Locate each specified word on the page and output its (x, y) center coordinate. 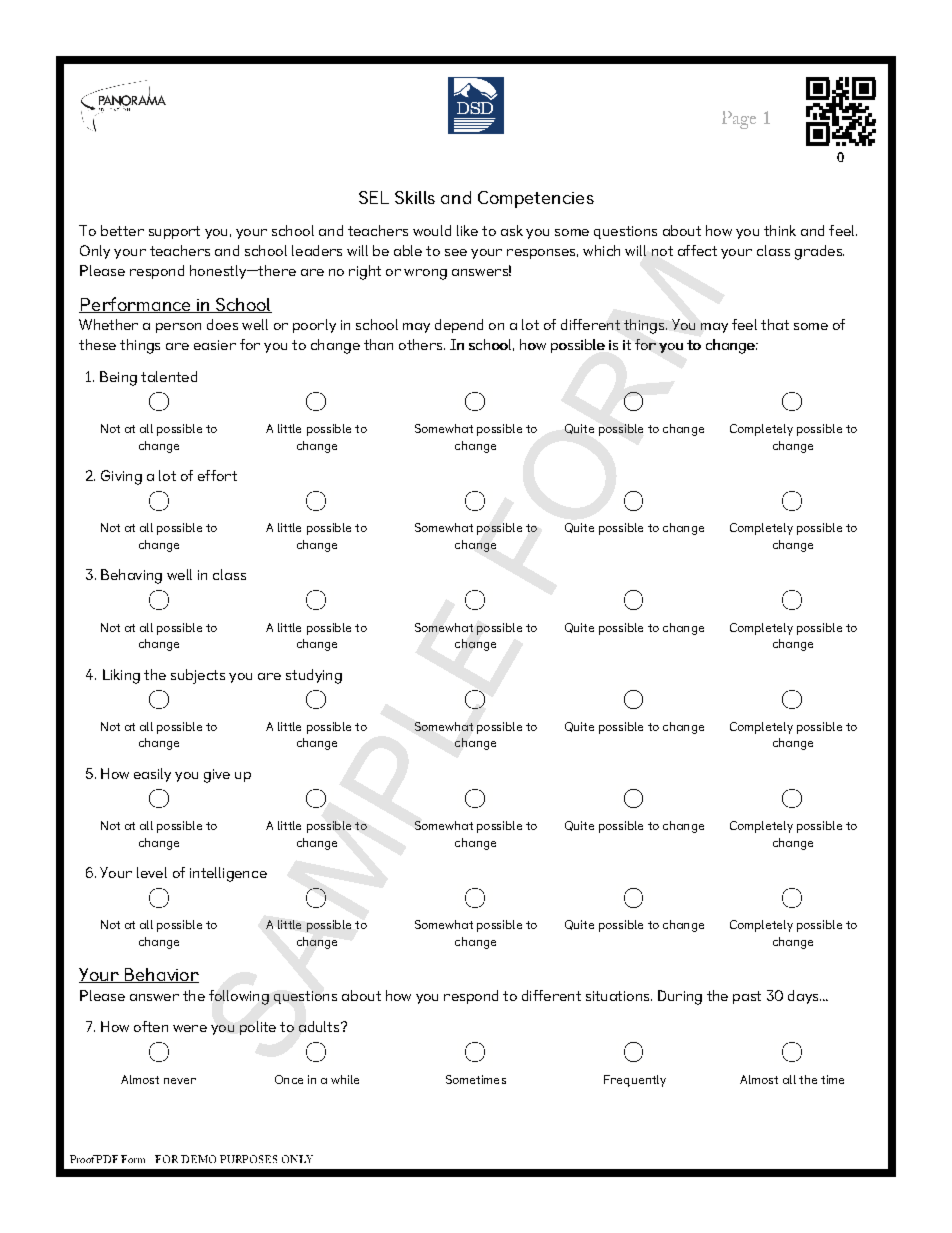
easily (152, 775)
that (775, 324)
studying (314, 676)
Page (739, 120)
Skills (415, 197)
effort (217, 475)
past (747, 997)
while (345, 1079)
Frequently (635, 1081)
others (422, 344)
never (180, 1081)
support (174, 232)
